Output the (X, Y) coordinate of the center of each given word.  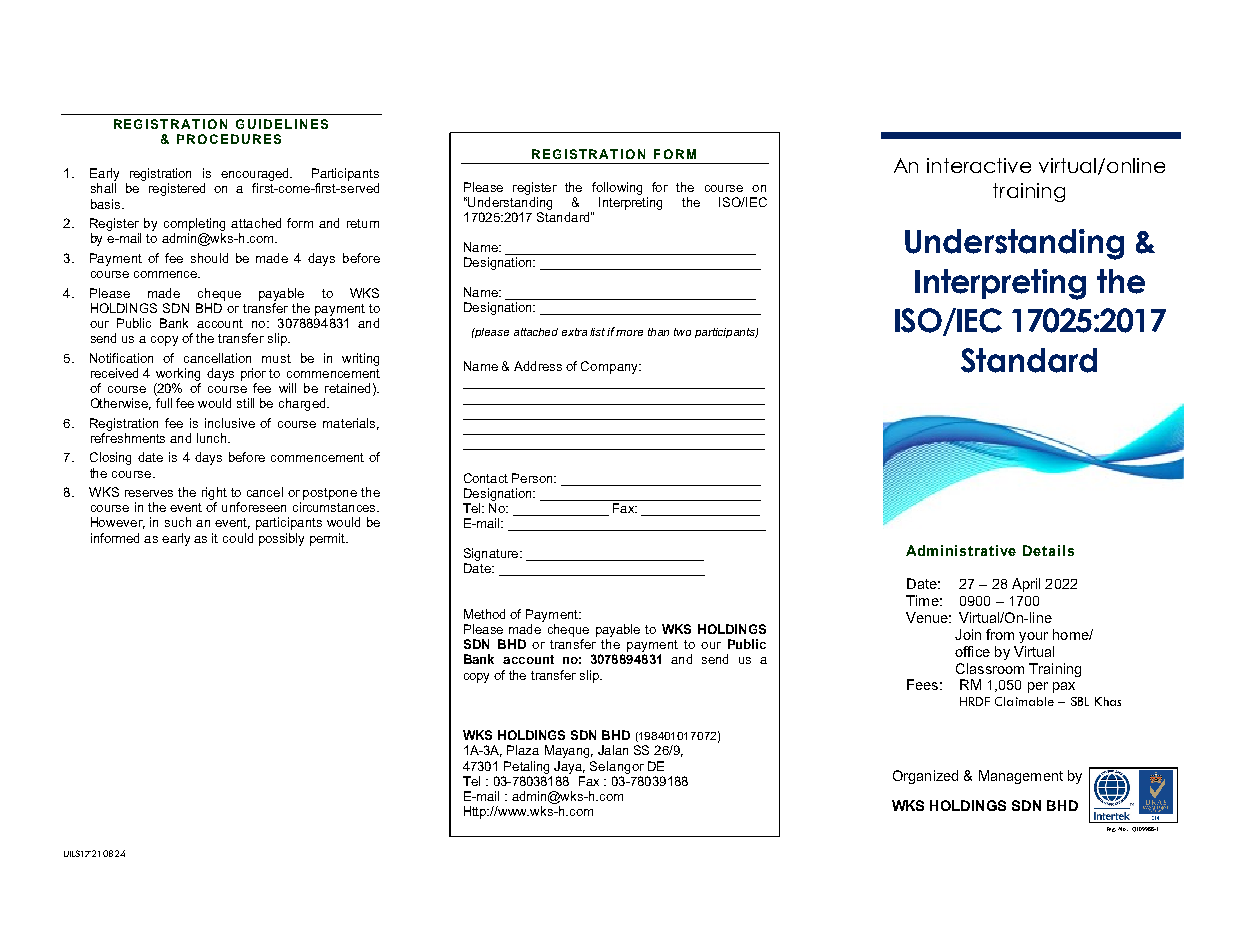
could (238, 538)
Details (1048, 550)
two (682, 332)
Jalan (613, 750)
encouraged (256, 174)
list (599, 332)
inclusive (230, 423)
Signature (493, 556)
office (972, 651)
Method (484, 614)
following (617, 188)
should (209, 258)
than (658, 332)
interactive (979, 165)
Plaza (523, 750)
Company (610, 367)
